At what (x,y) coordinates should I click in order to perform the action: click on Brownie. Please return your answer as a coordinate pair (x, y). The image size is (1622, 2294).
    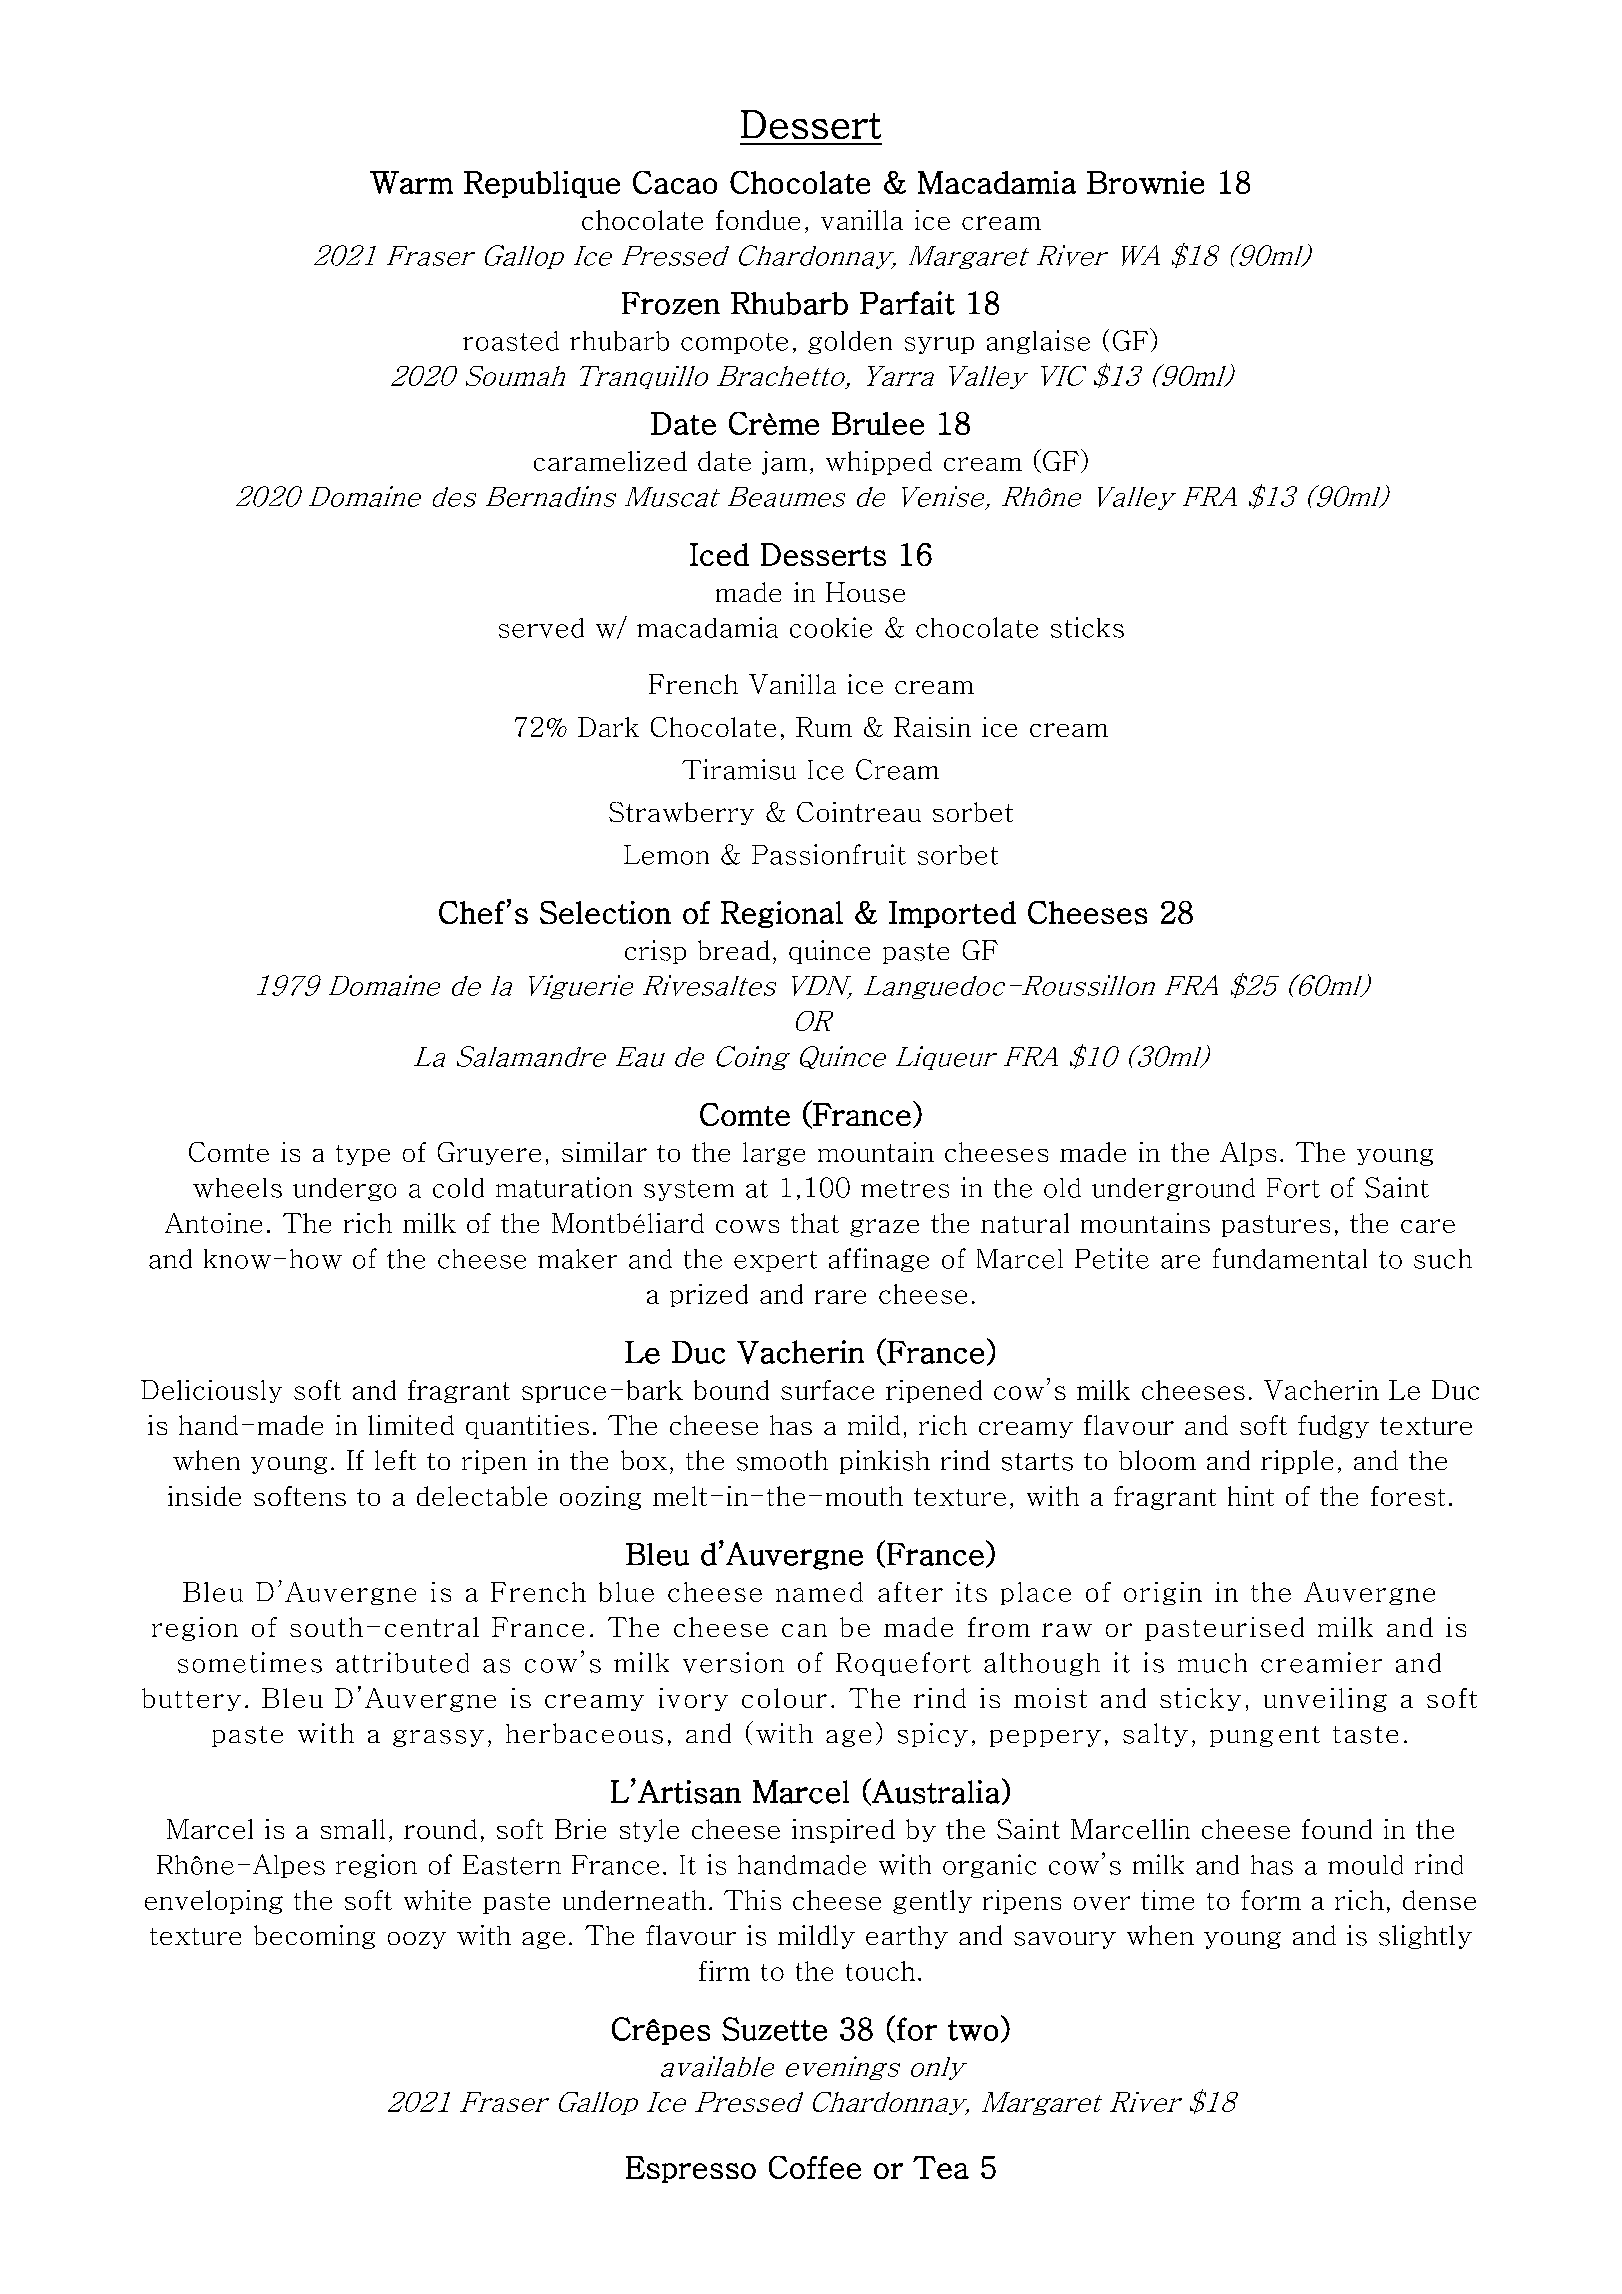
    Looking at the image, I should click on (1145, 182).
